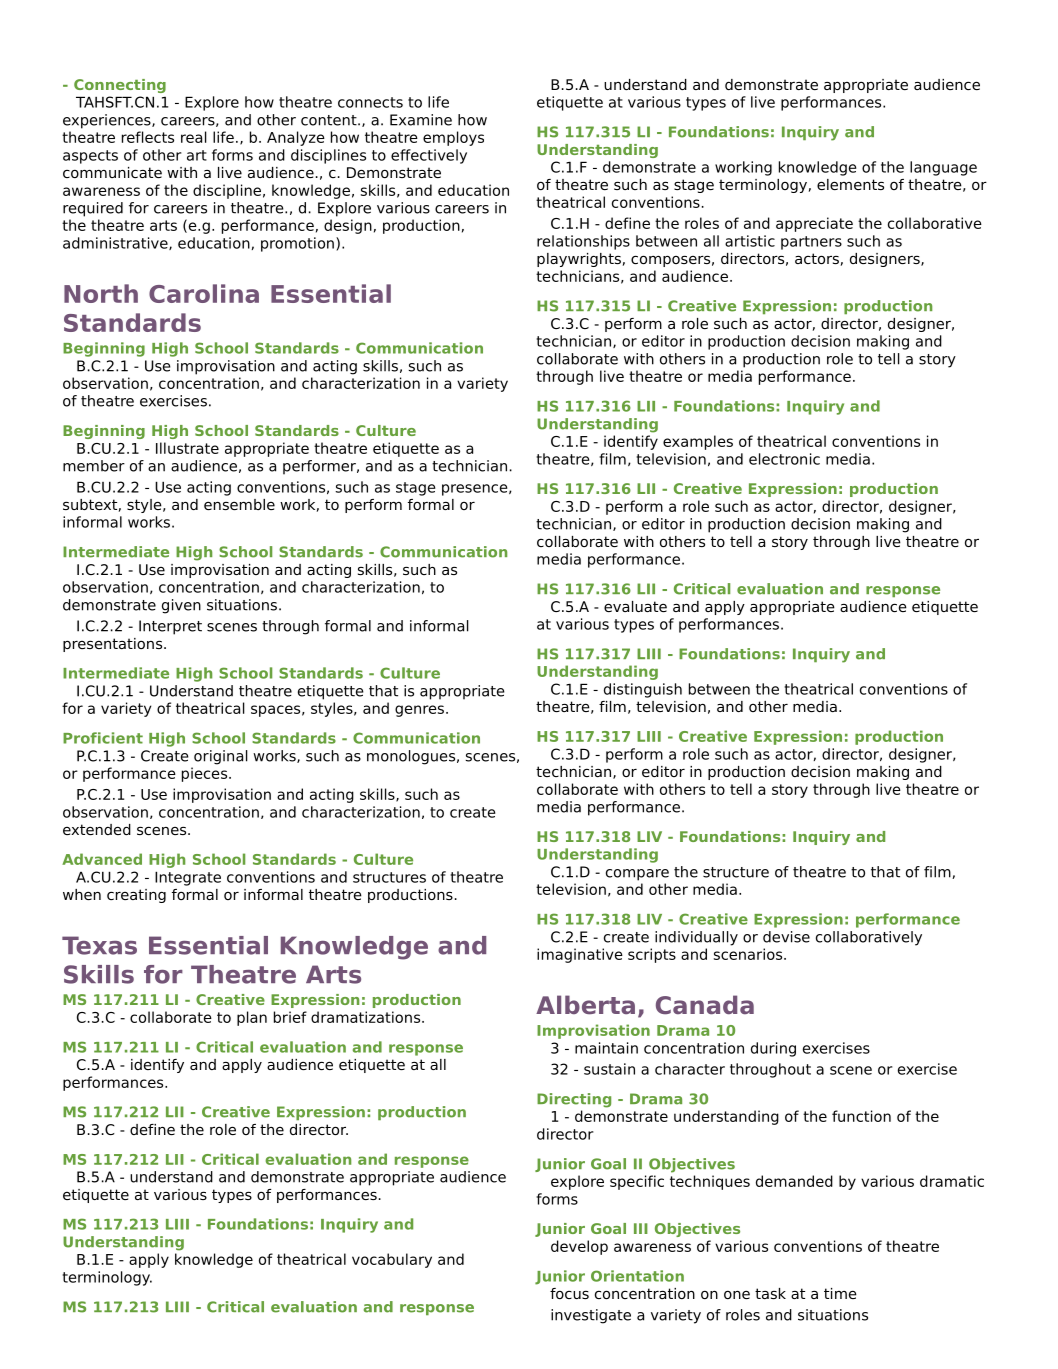 The image size is (1058, 1369). What do you see at coordinates (643, 690) in the screenshot?
I see `distinguish` at bounding box center [643, 690].
